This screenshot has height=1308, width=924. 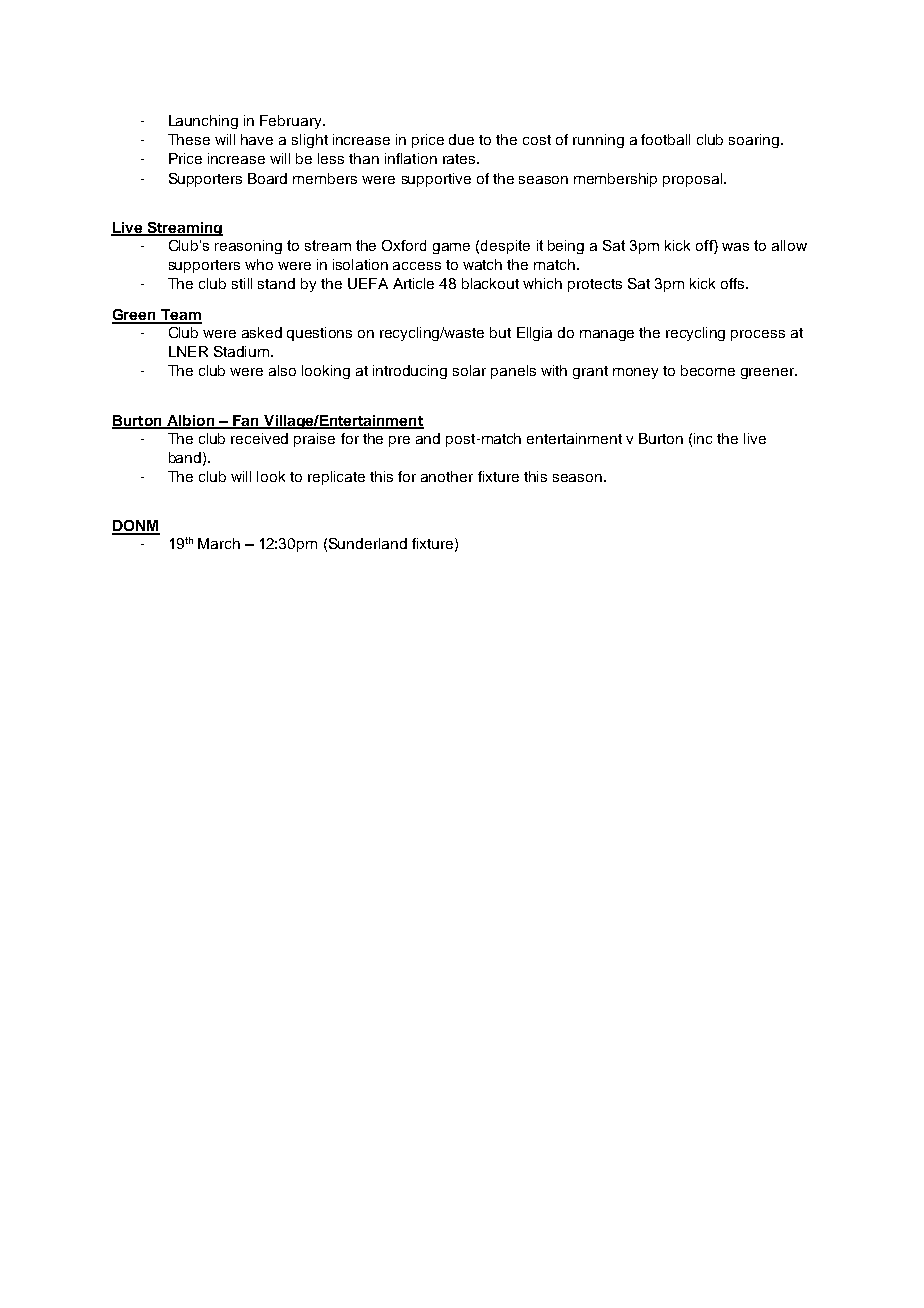 I want to click on March, so click(x=219, y=543).
